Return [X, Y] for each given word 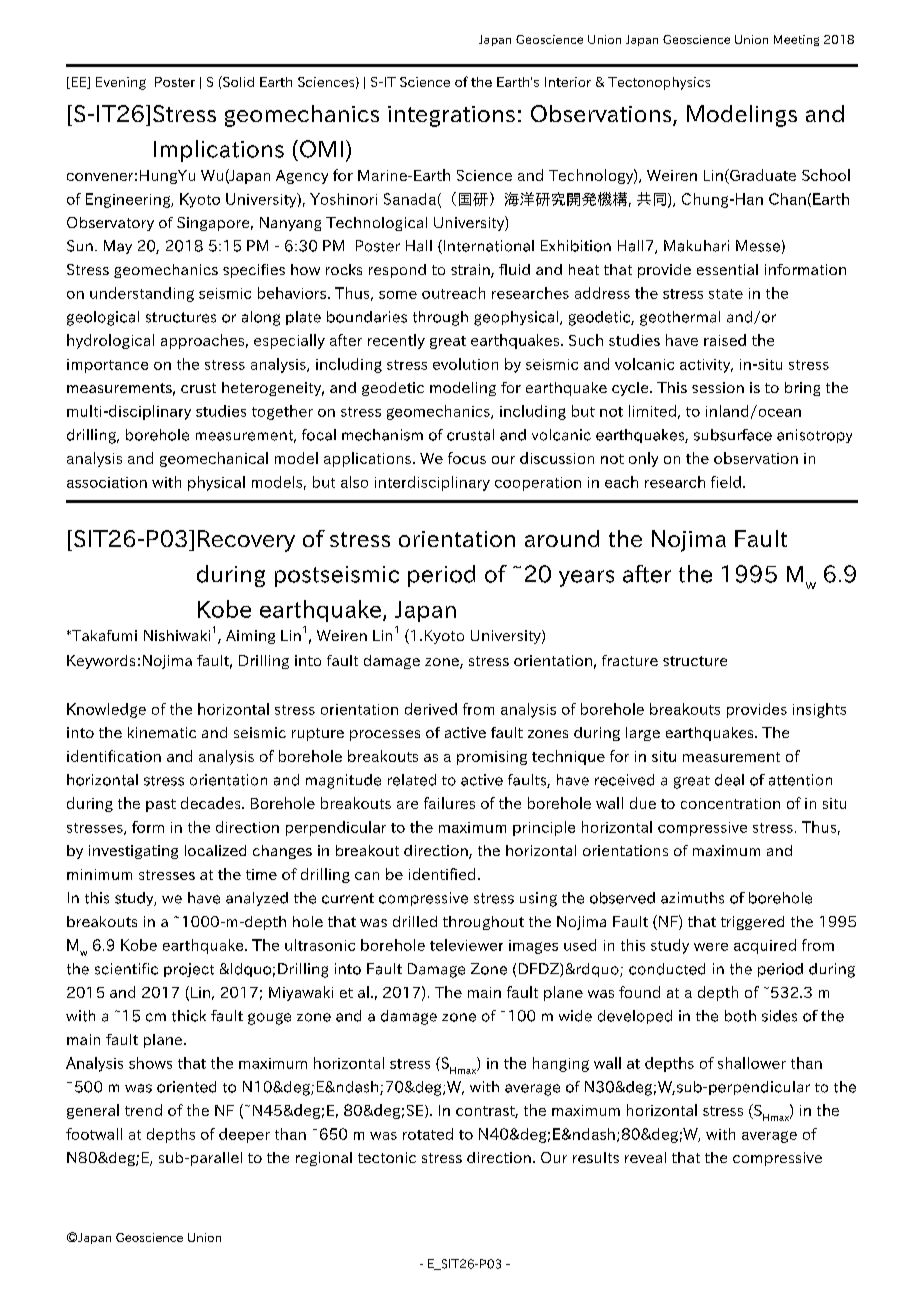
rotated [428, 1134]
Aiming [250, 637]
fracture [630, 660]
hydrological [110, 341]
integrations [451, 116]
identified [442, 874]
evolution [465, 364]
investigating [133, 852]
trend [143, 1110]
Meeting [796, 40]
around [562, 538]
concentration [730, 803]
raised [725, 340]
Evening [121, 83]
